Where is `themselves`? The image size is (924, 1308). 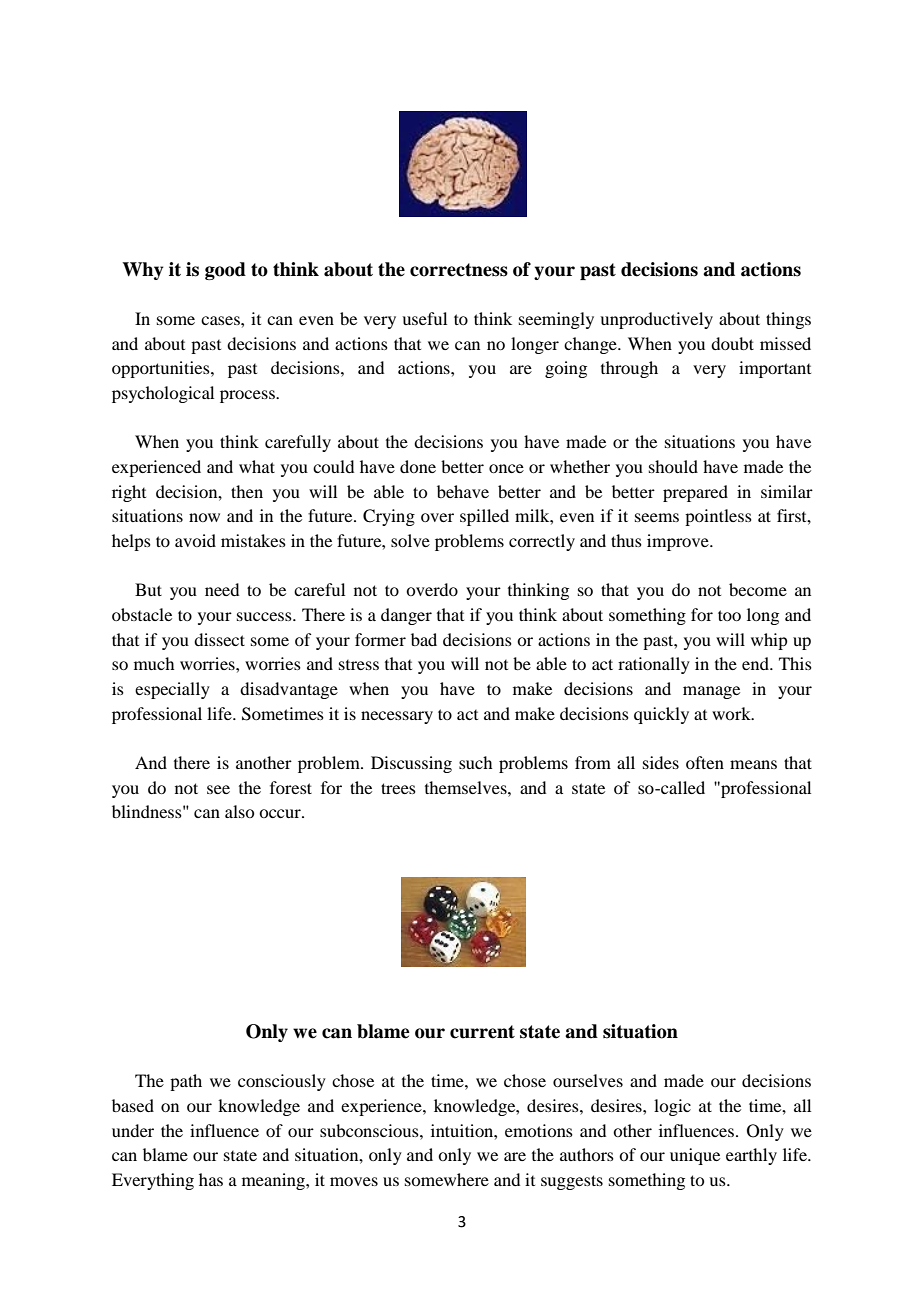 themselves is located at coordinates (467, 787).
